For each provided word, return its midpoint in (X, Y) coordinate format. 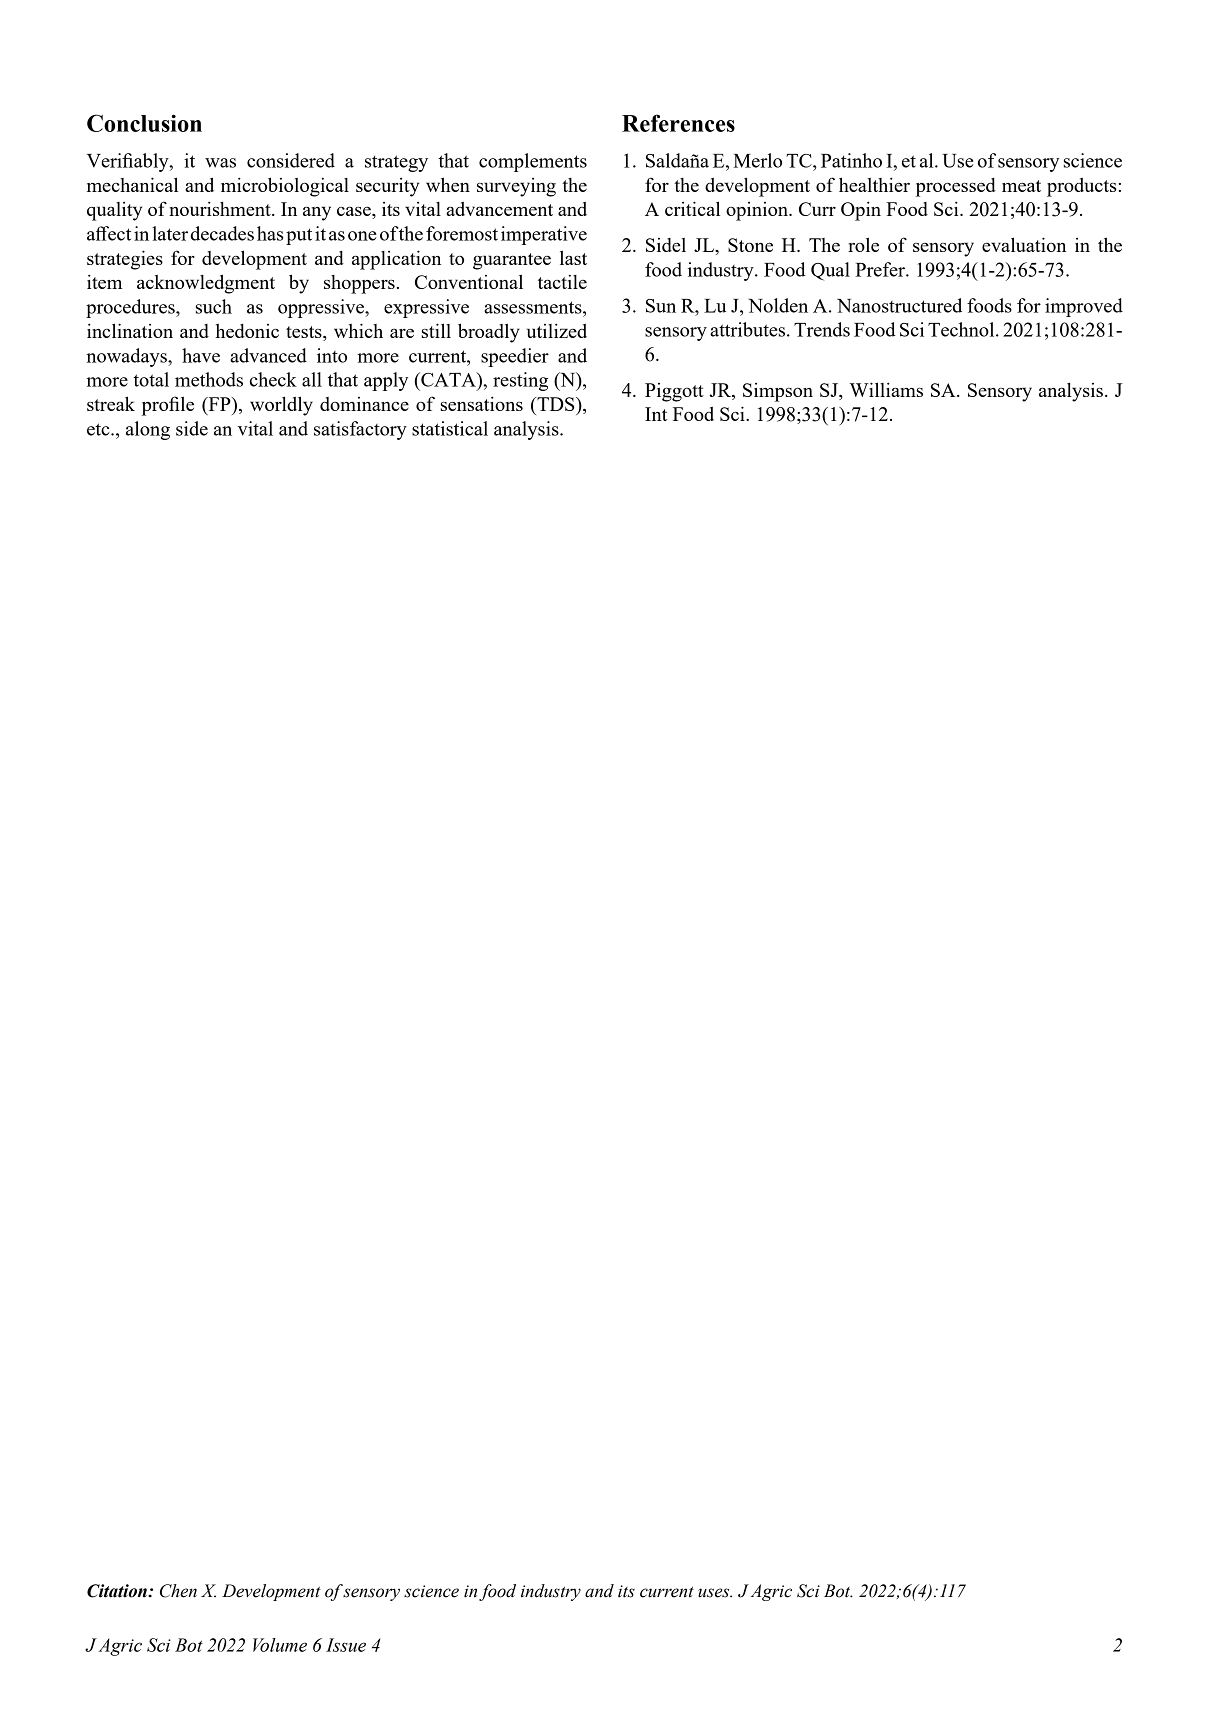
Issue (346, 1645)
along (148, 430)
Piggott (674, 392)
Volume (280, 1645)
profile (168, 406)
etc (99, 429)
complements (533, 162)
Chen (178, 1591)
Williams (886, 389)
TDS (556, 404)
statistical (450, 428)
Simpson (778, 392)
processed (956, 187)
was (220, 163)
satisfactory (360, 430)
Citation (118, 1591)
